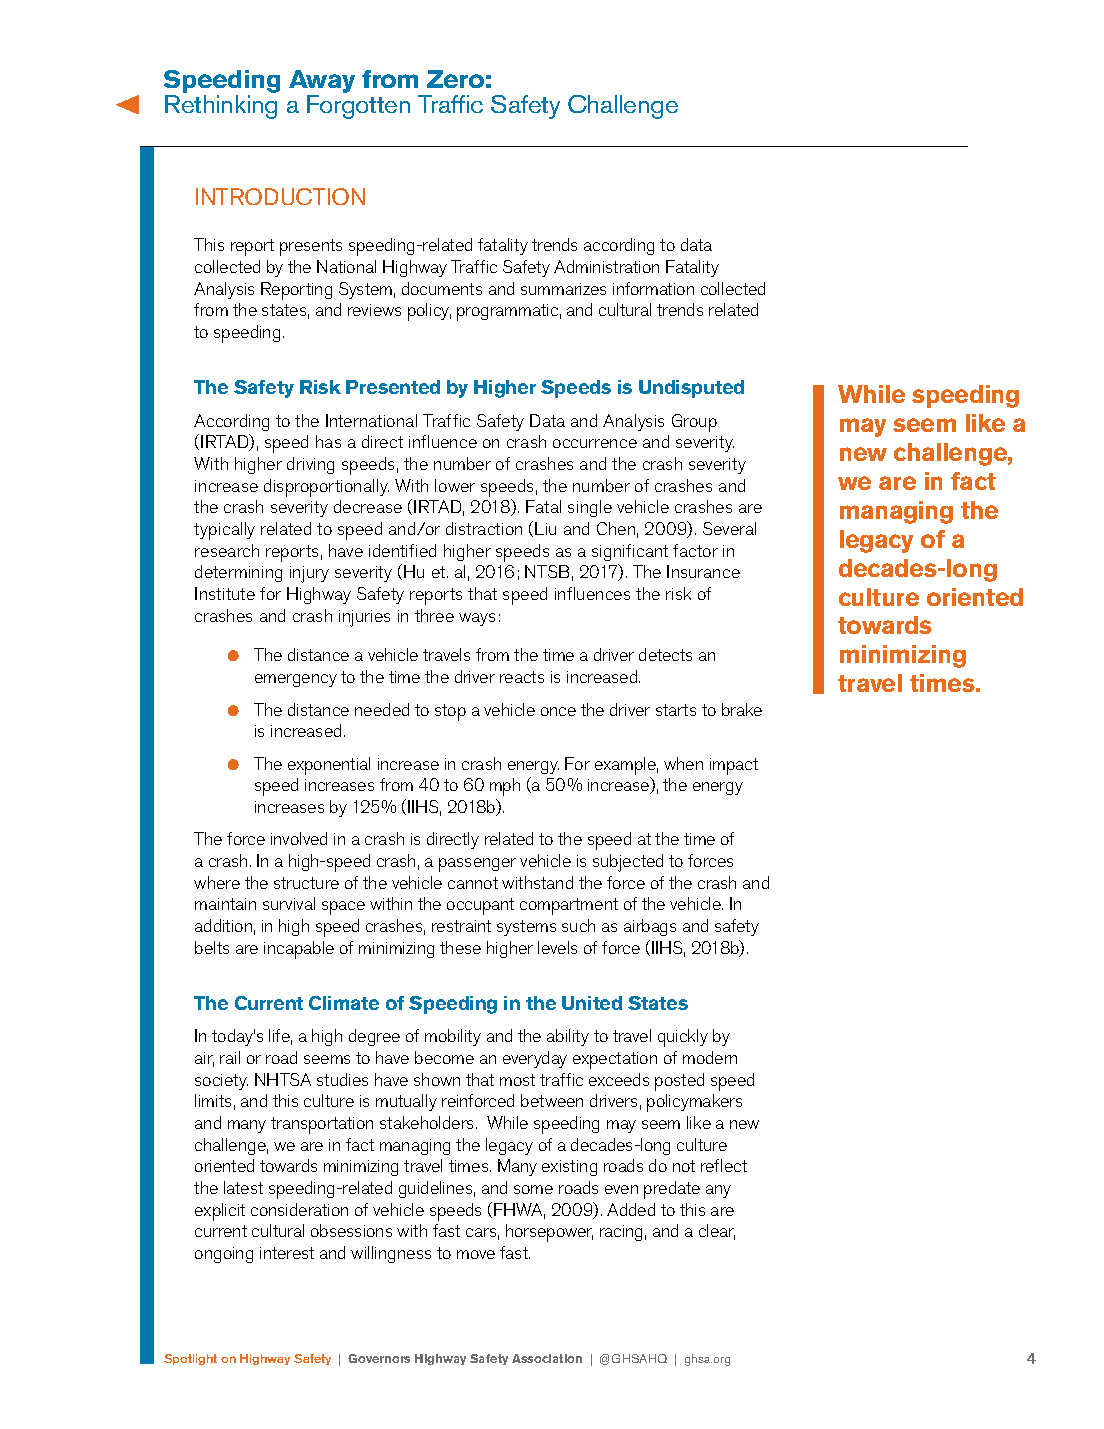 The image size is (1104, 1429). Describe the element at coordinates (703, 571) in the screenshot. I see `Insurance` at that location.
